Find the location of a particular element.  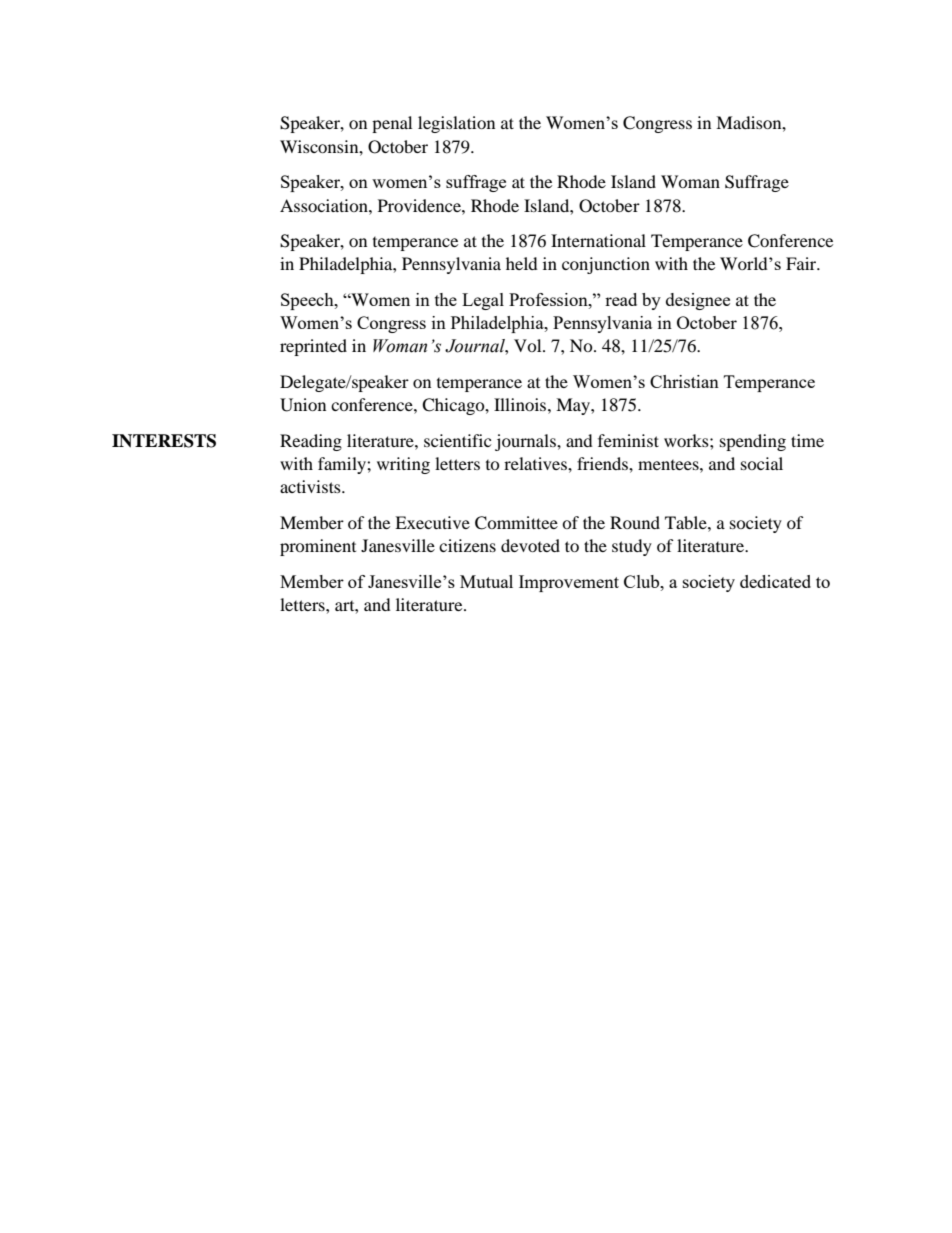

penal is located at coordinates (392, 124).
